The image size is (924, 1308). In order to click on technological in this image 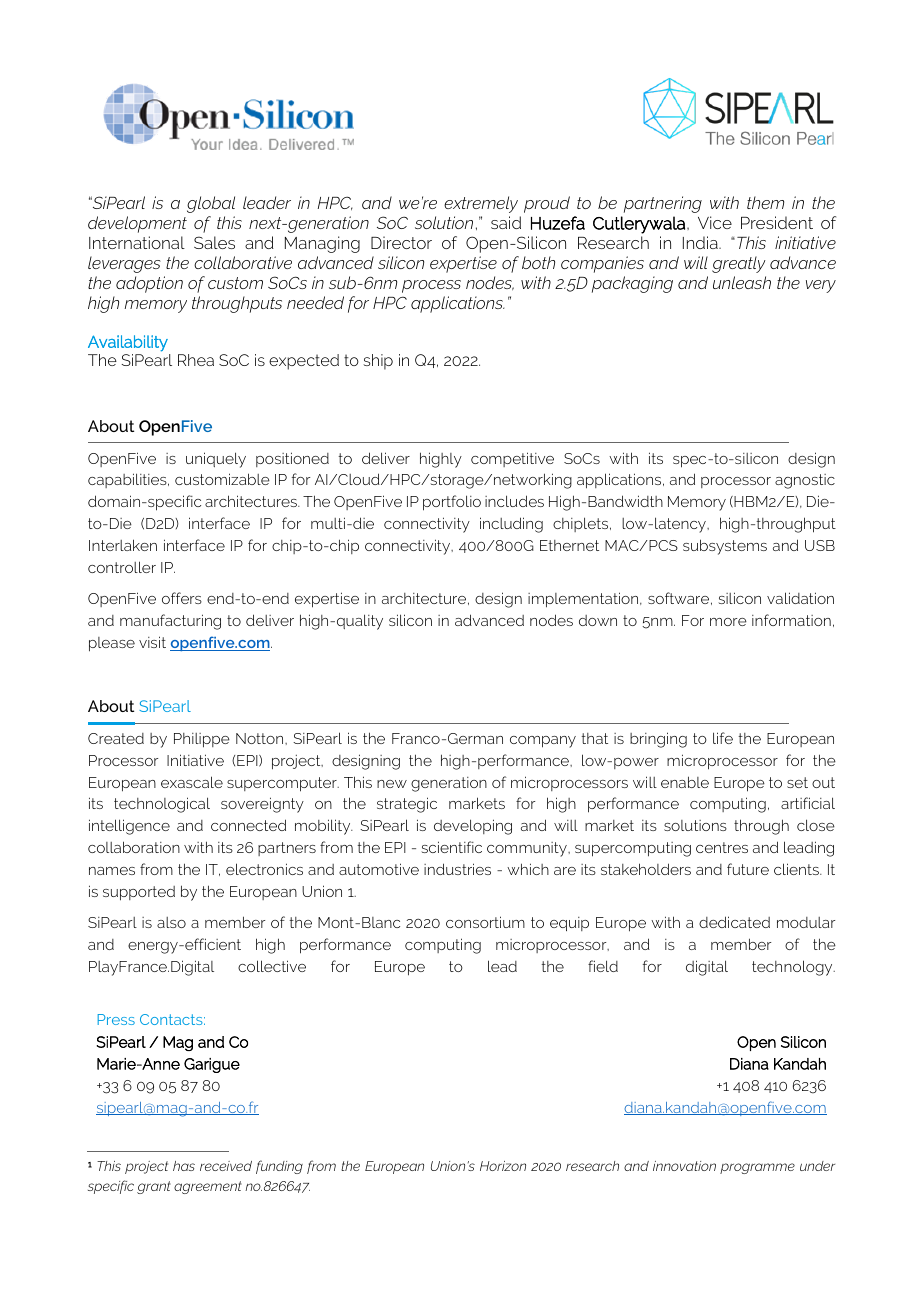, I will do `click(162, 805)`.
